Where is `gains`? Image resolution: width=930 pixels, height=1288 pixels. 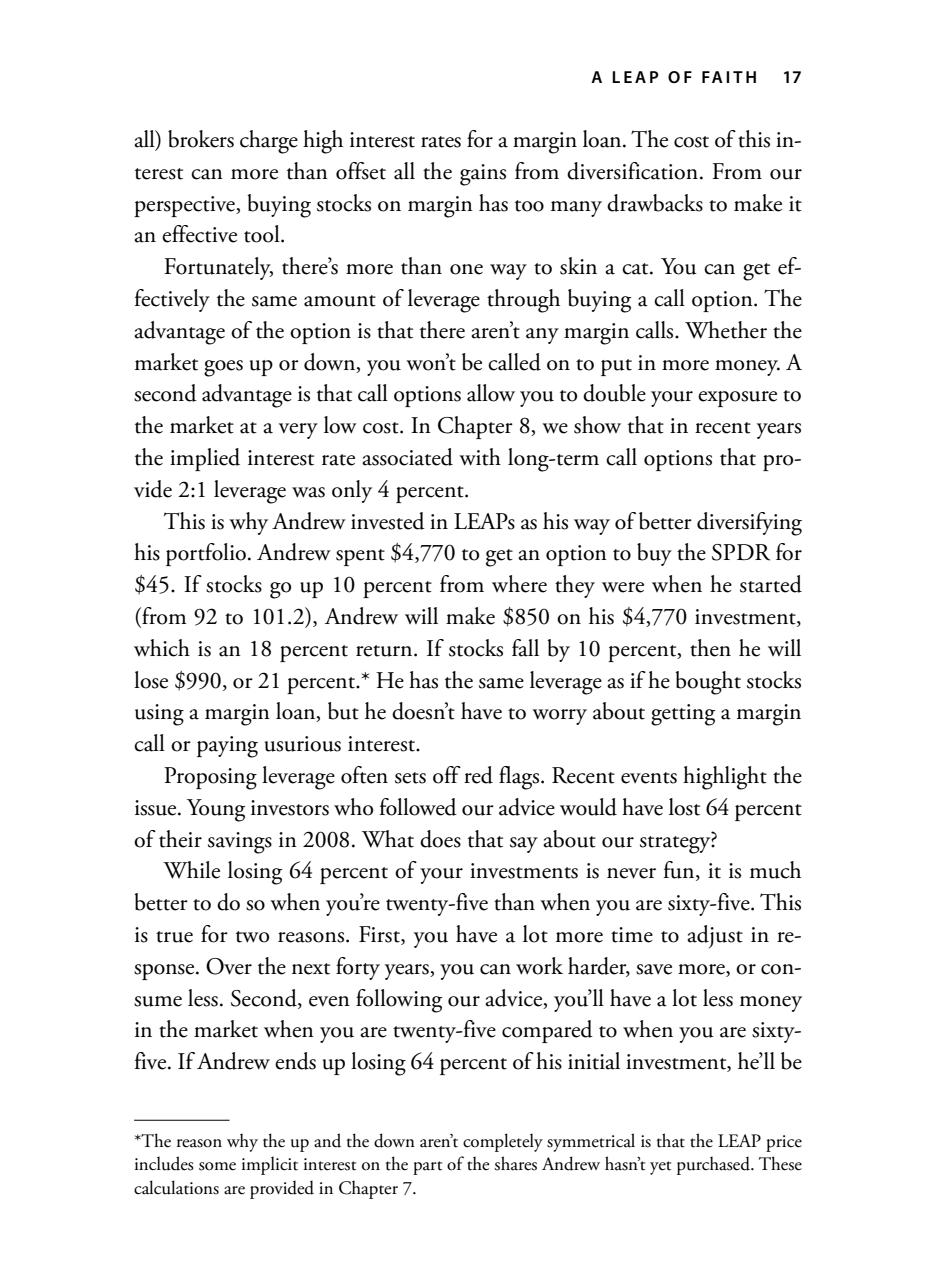
gains is located at coordinates (483, 175).
